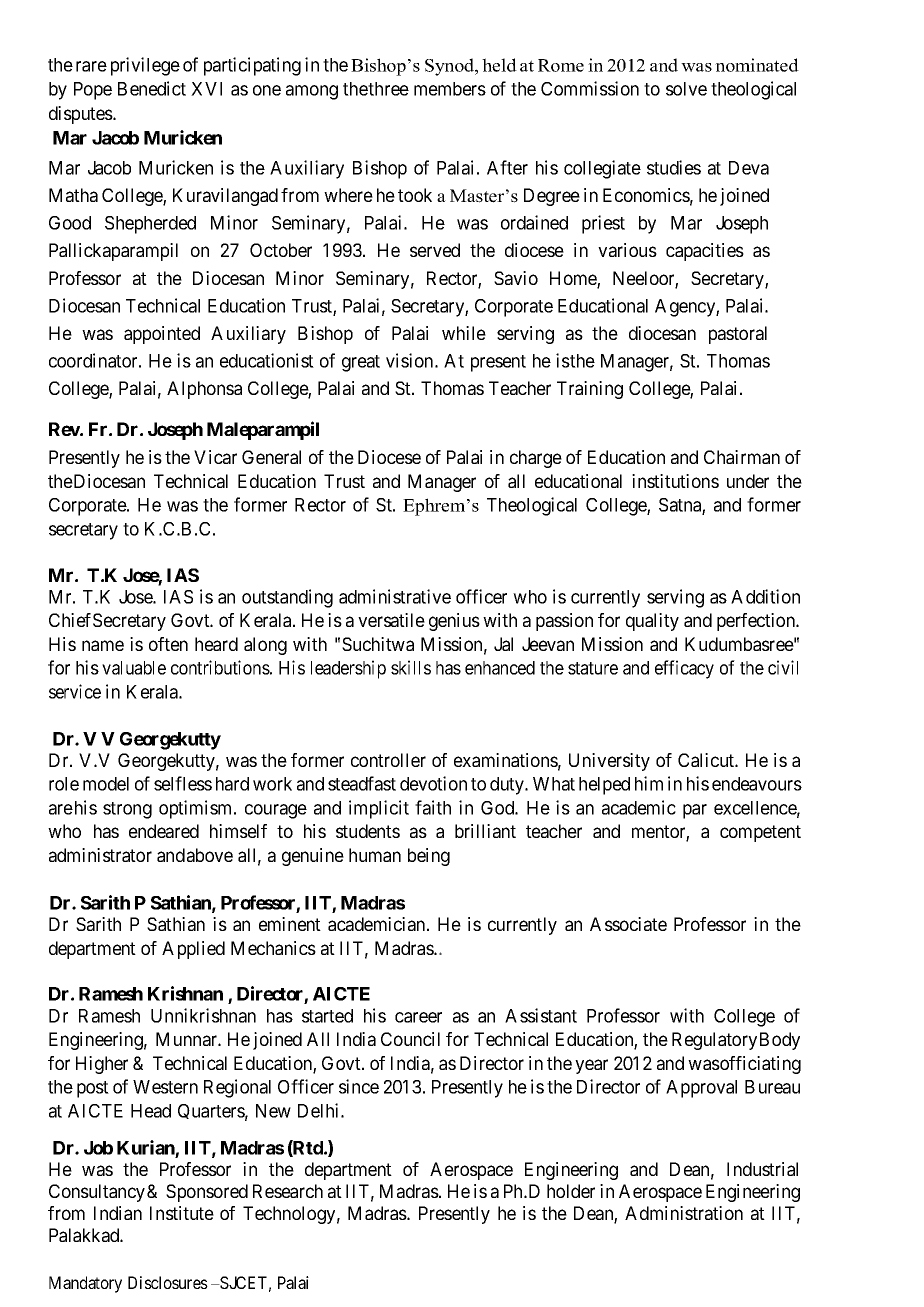 This screenshot has height=1307, width=924. I want to click on Benedict, so click(152, 88).
